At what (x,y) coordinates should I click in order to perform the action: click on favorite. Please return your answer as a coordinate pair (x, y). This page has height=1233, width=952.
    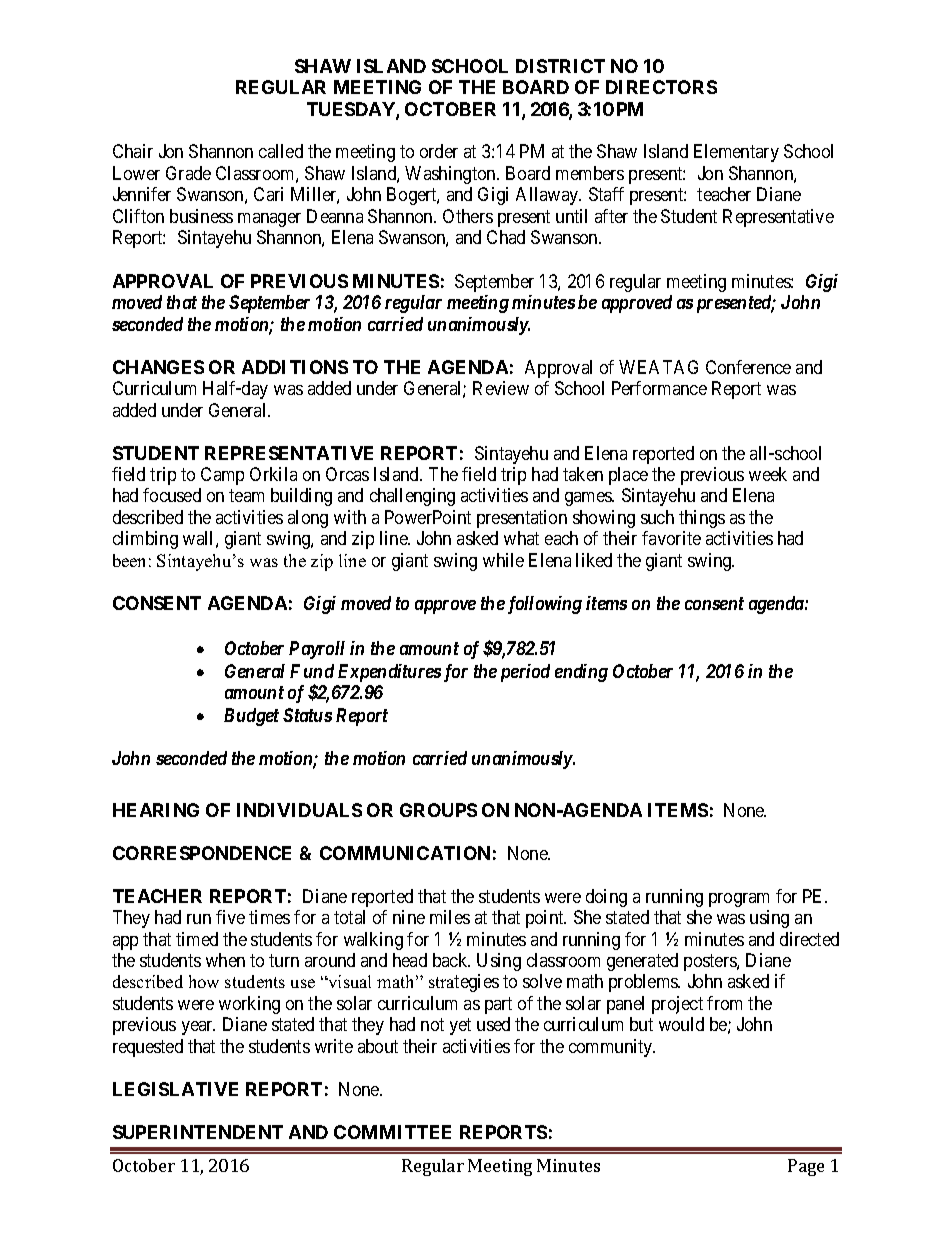
    Looking at the image, I should click on (671, 538).
